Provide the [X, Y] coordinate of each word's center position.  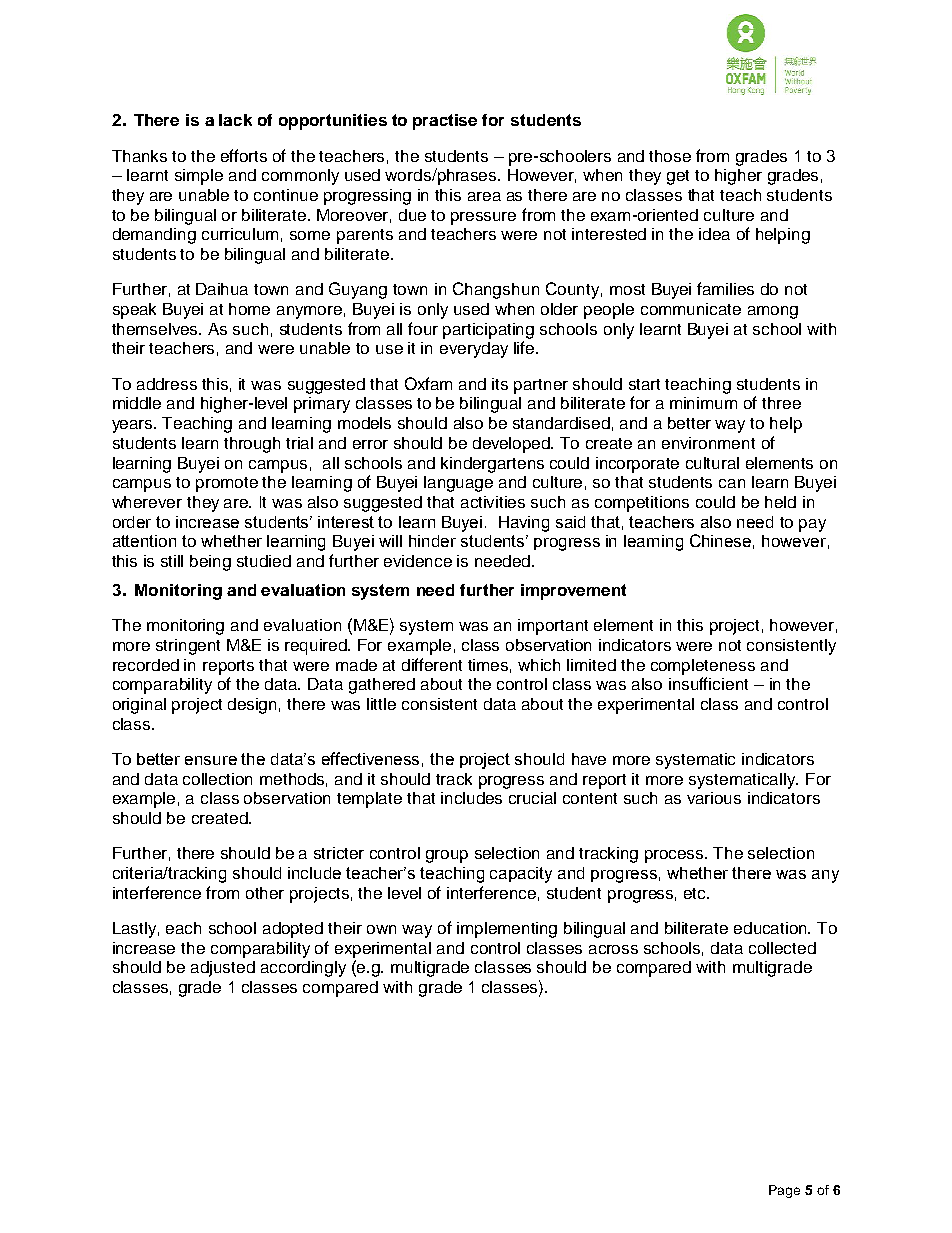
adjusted [223, 969]
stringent [188, 647]
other [265, 893]
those [670, 156]
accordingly [303, 969]
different [432, 664]
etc [696, 893]
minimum [703, 403]
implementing [507, 930]
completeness [703, 667]
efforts [244, 155]
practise [445, 122]
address [167, 384]
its [500, 384]
